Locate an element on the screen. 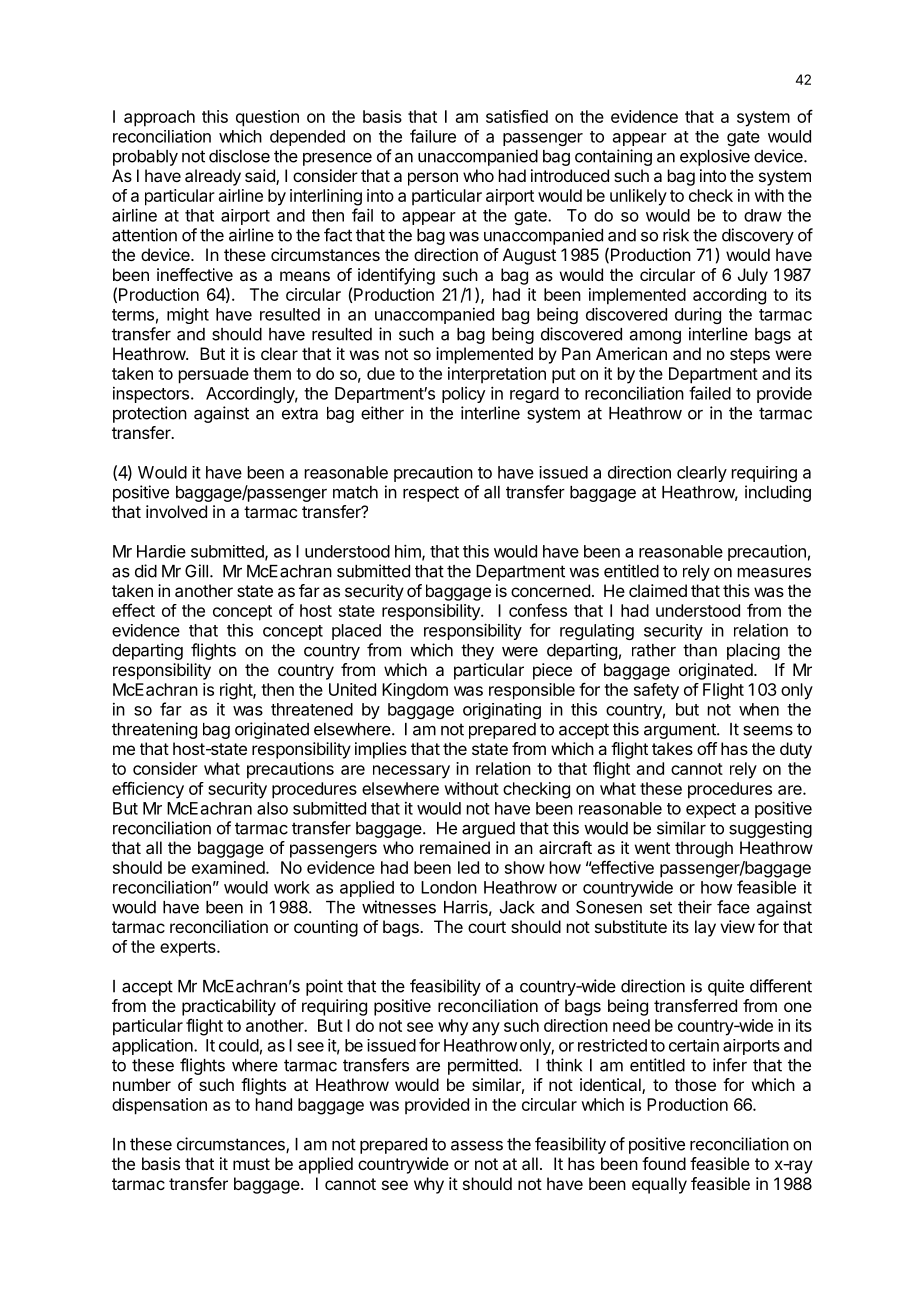  disclose is located at coordinates (239, 156).
